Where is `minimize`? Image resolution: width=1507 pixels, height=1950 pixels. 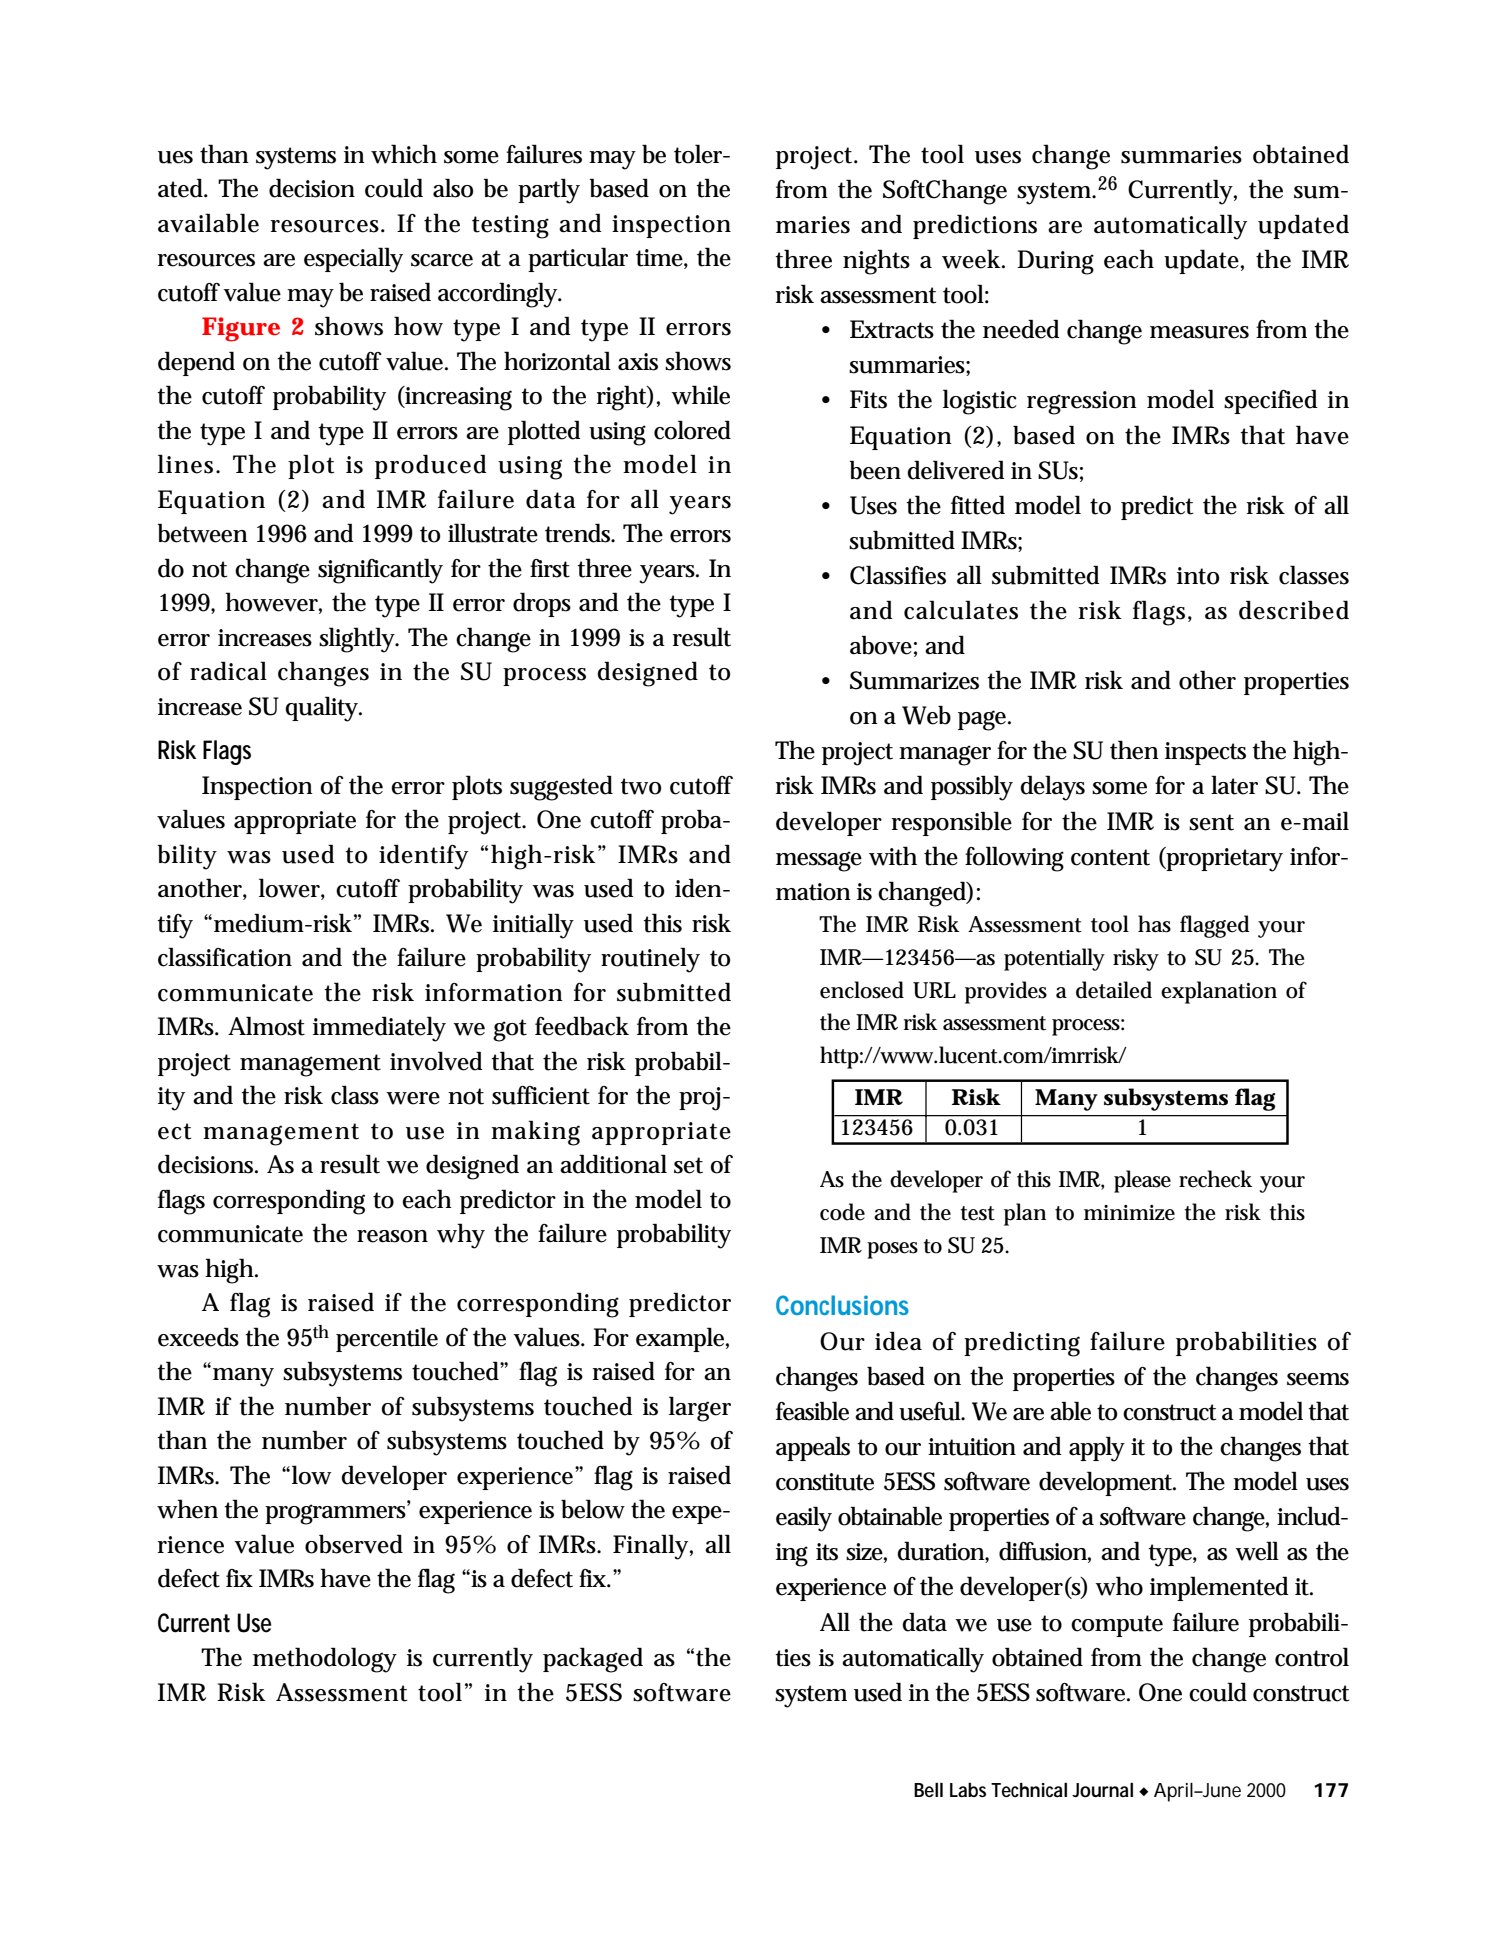
minimize is located at coordinates (1129, 1213).
